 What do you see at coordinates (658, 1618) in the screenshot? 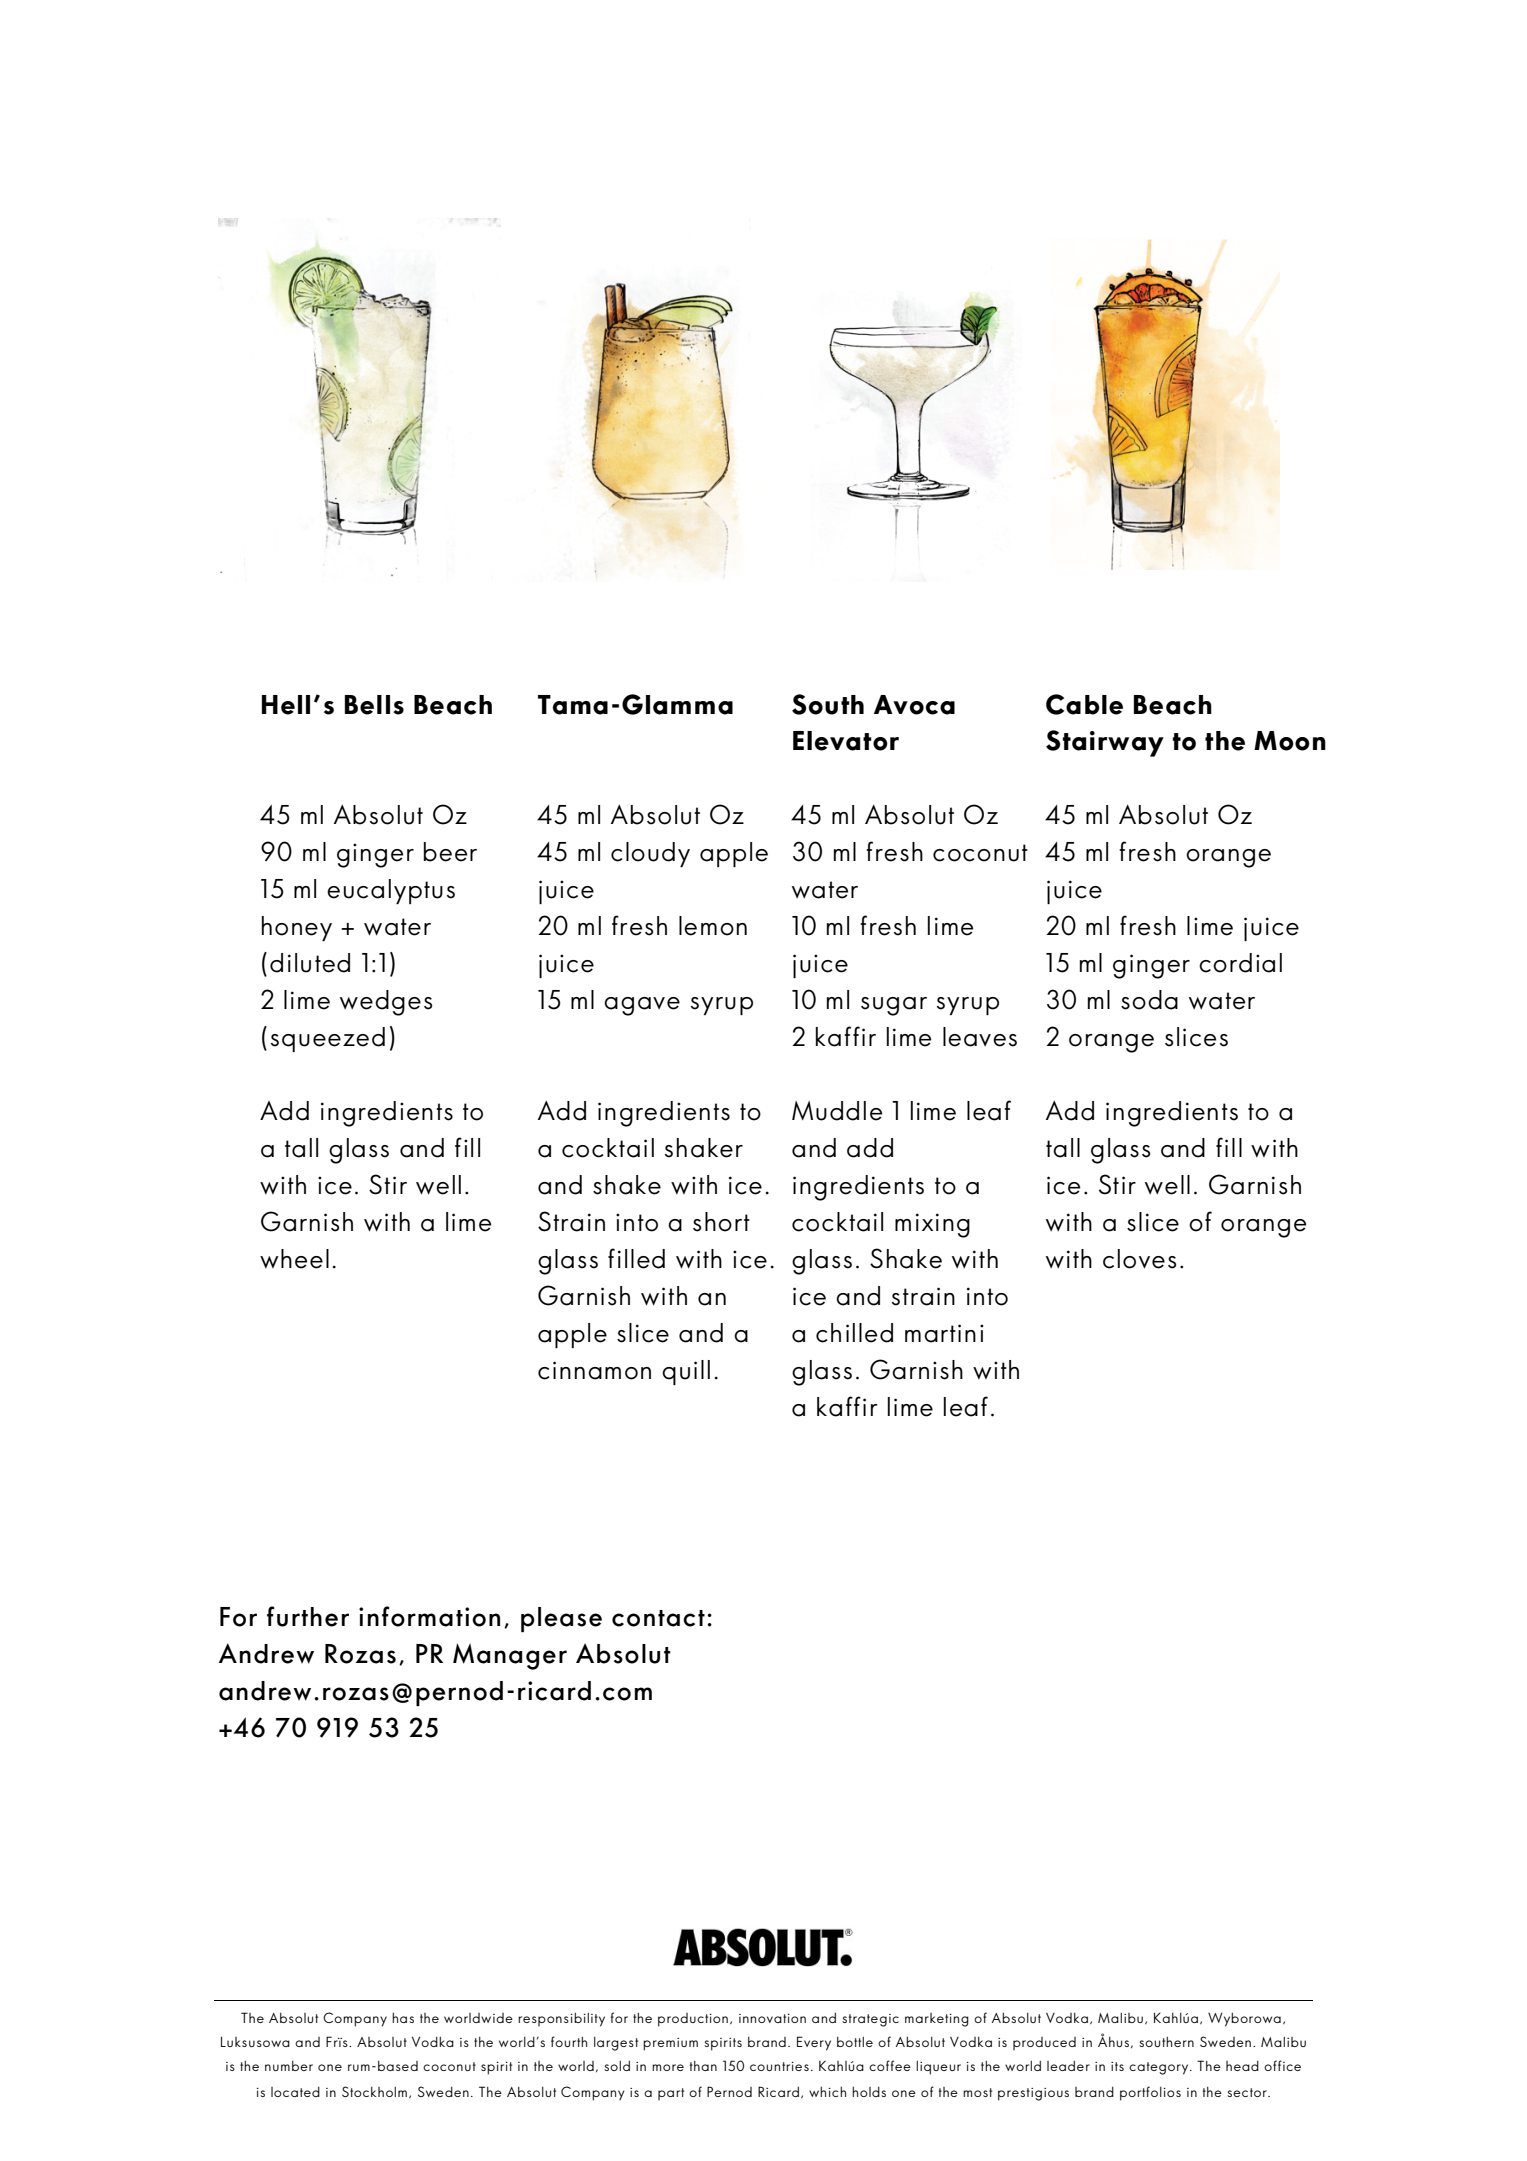
I see `contact` at bounding box center [658, 1618].
